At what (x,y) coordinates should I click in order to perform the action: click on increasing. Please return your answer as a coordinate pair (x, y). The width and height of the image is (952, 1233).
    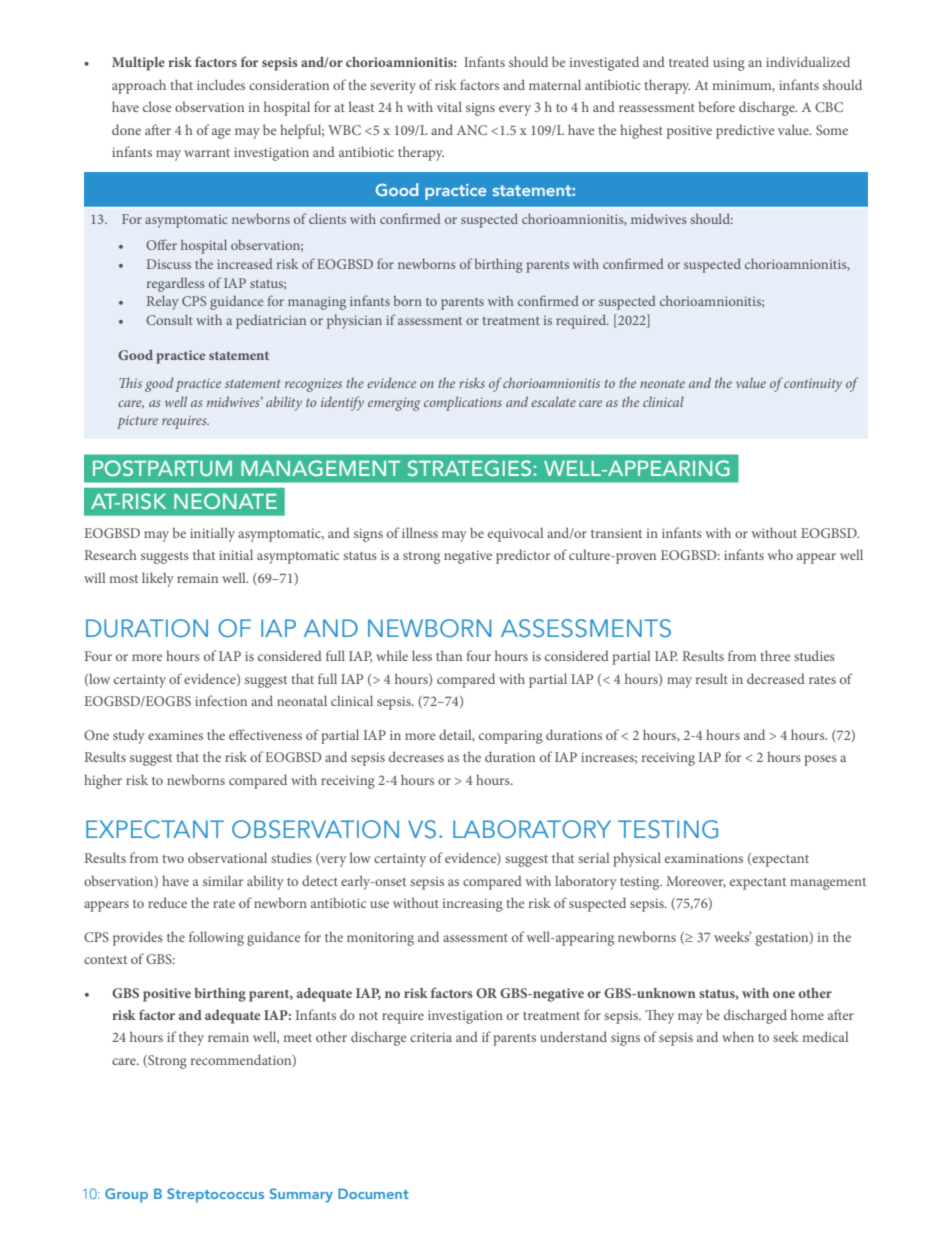
    Looking at the image, I should click on (473, 905).
